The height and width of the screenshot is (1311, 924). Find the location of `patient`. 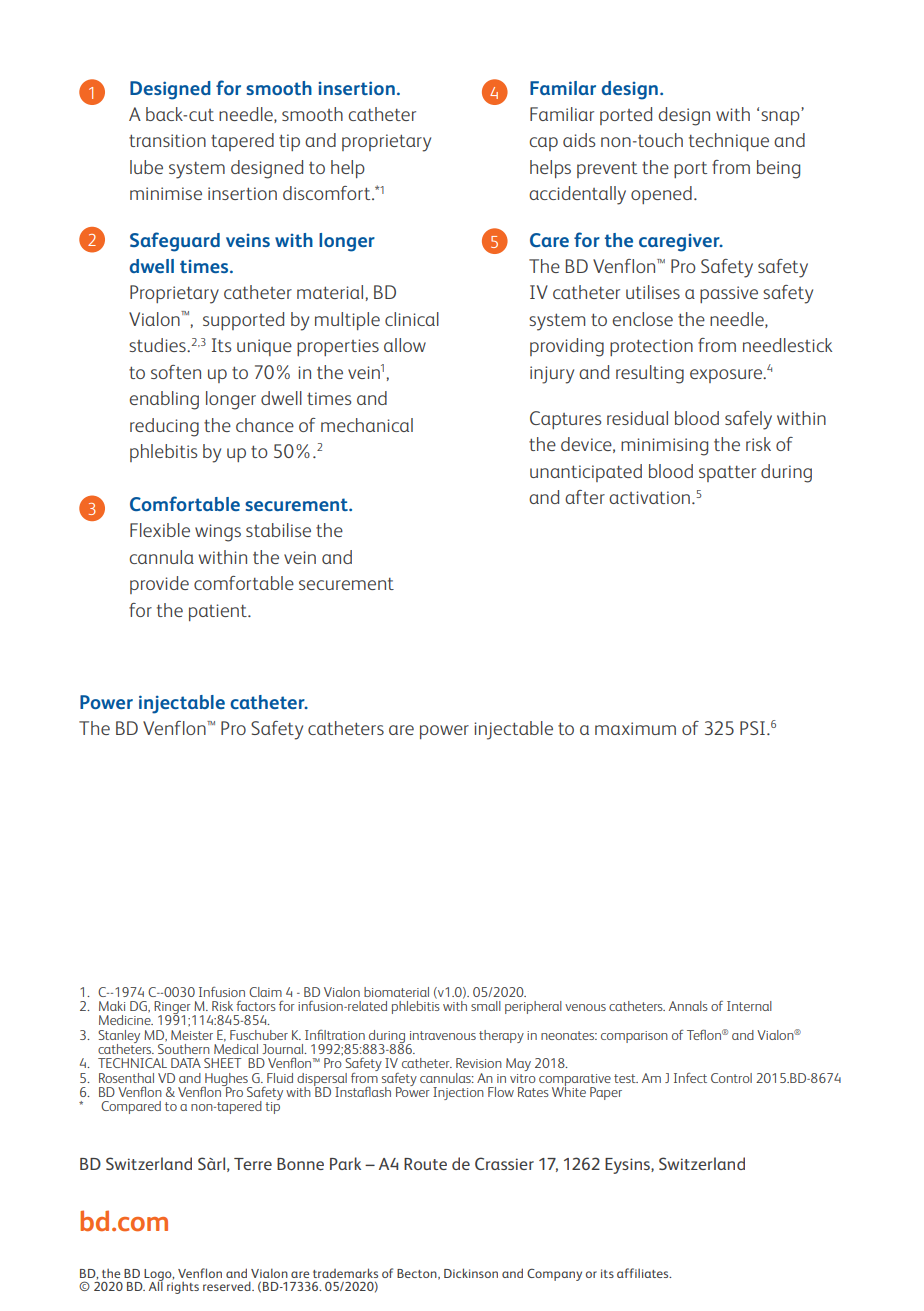

patient is located at coordinates (219, 612).
